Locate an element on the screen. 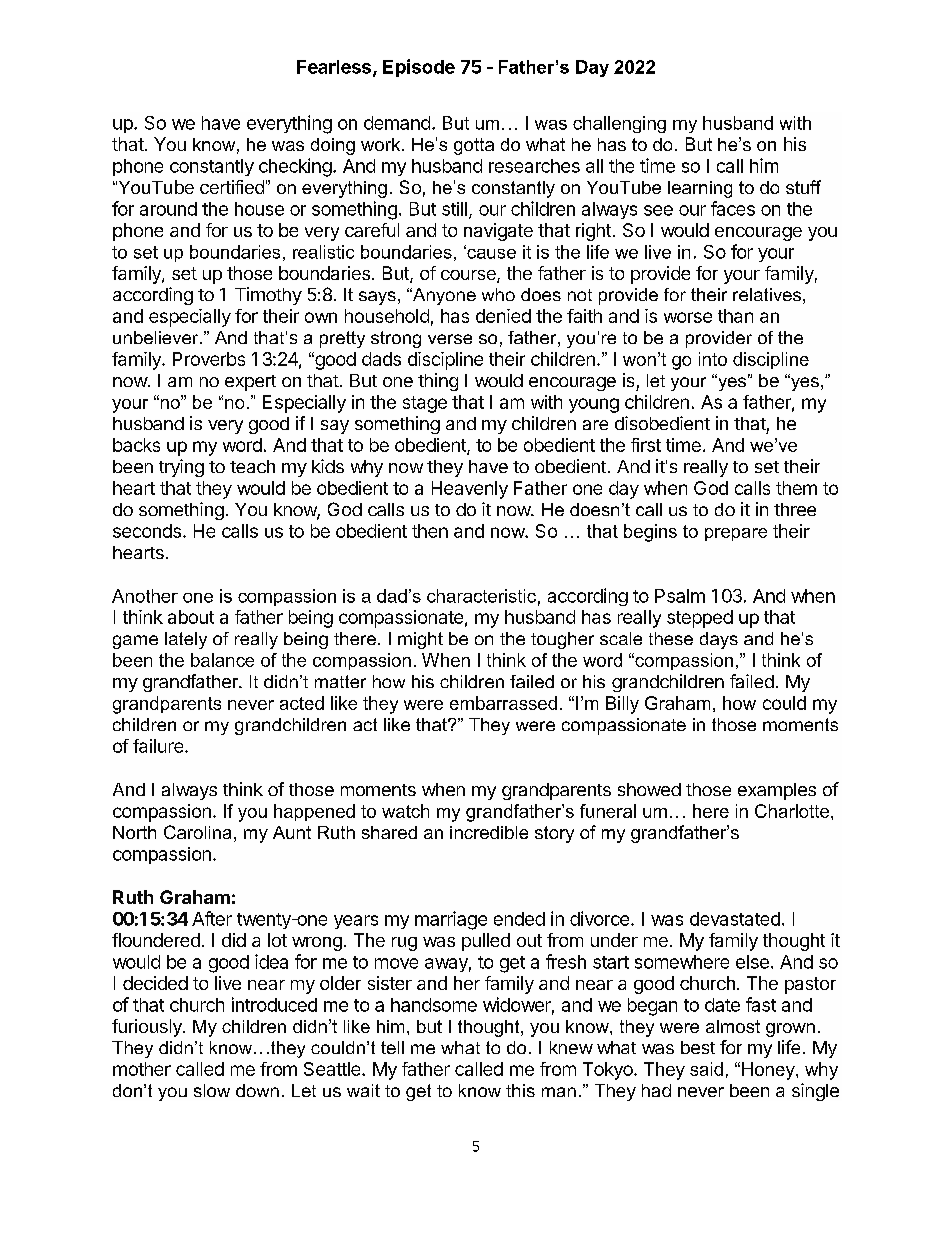 The height and width of the screenshot is (1233, 952). verse is located at coordinates (450, 339).
